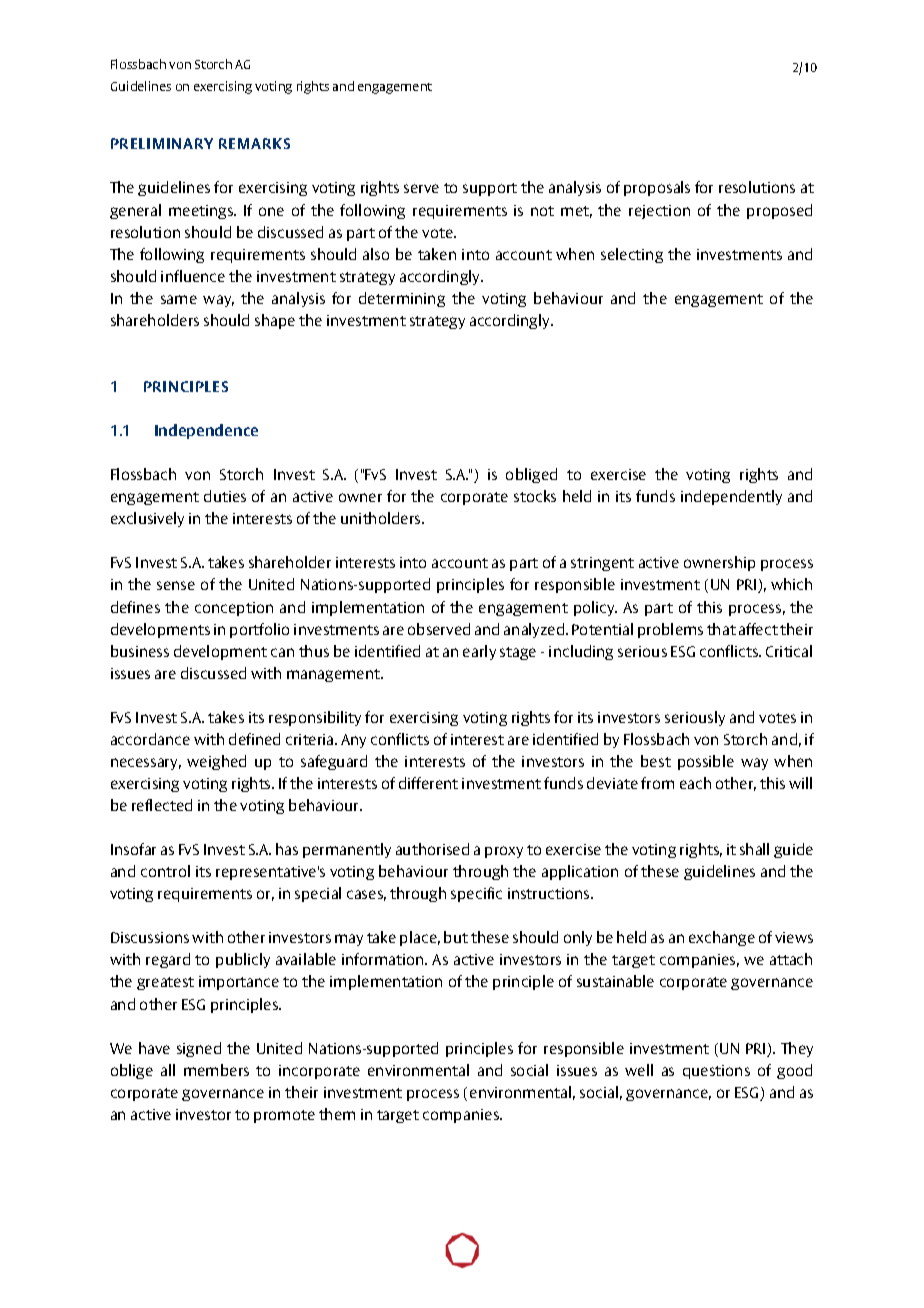 Image resolution: width=924 pixels, height=1308 pixels. What do you see at coordinates (165, 871) in the page?
I see `control` at bounding box center [165, 871].
